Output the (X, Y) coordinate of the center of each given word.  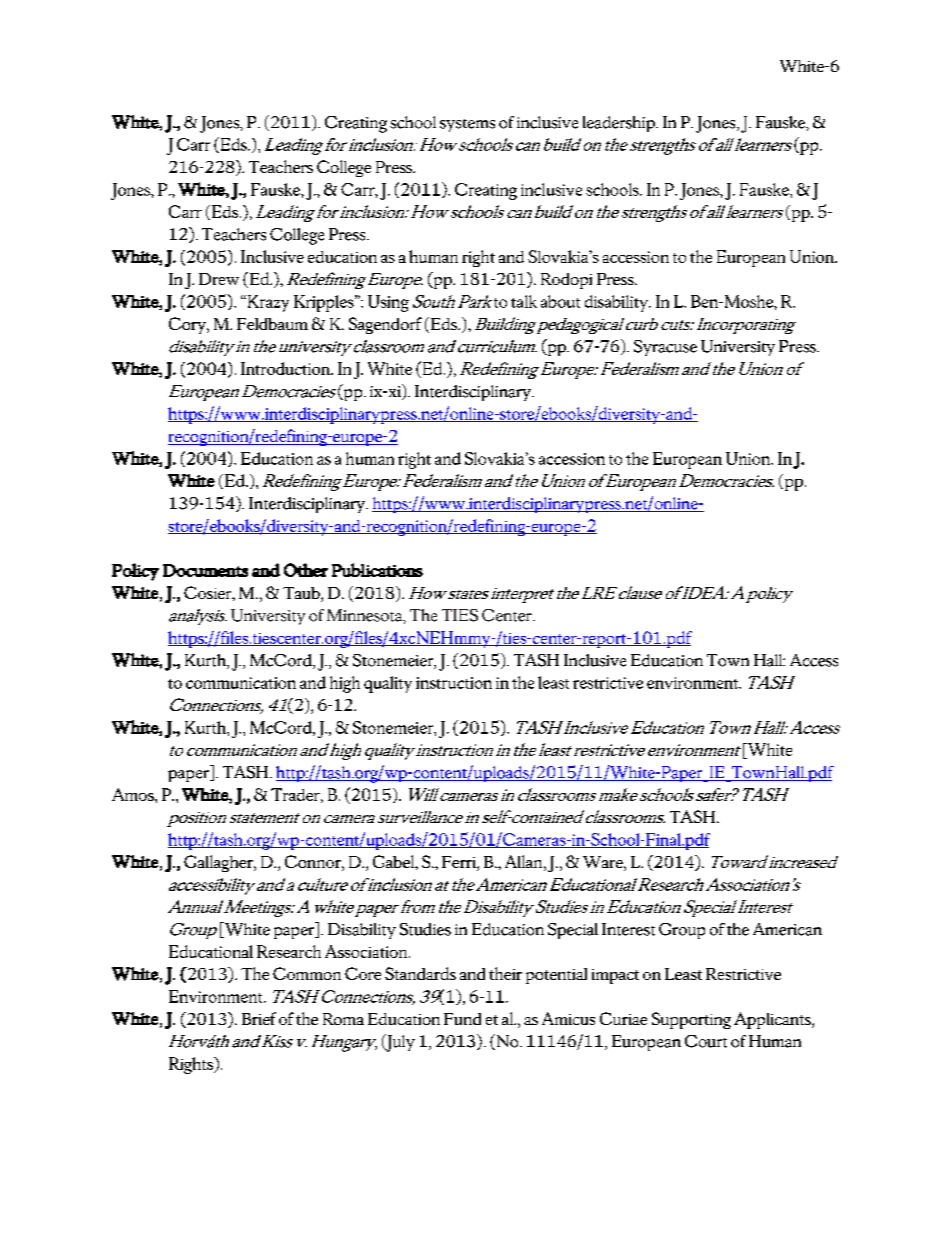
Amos (134, 794)
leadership (620, 124)
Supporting (691, 1020)
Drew (219, 279)
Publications (377, 570)
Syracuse (665, 348)
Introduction (286, 368)
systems (467, 125)
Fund (462, 1019)
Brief (259, 1018)
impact (615, 976)
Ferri (460, 863)
